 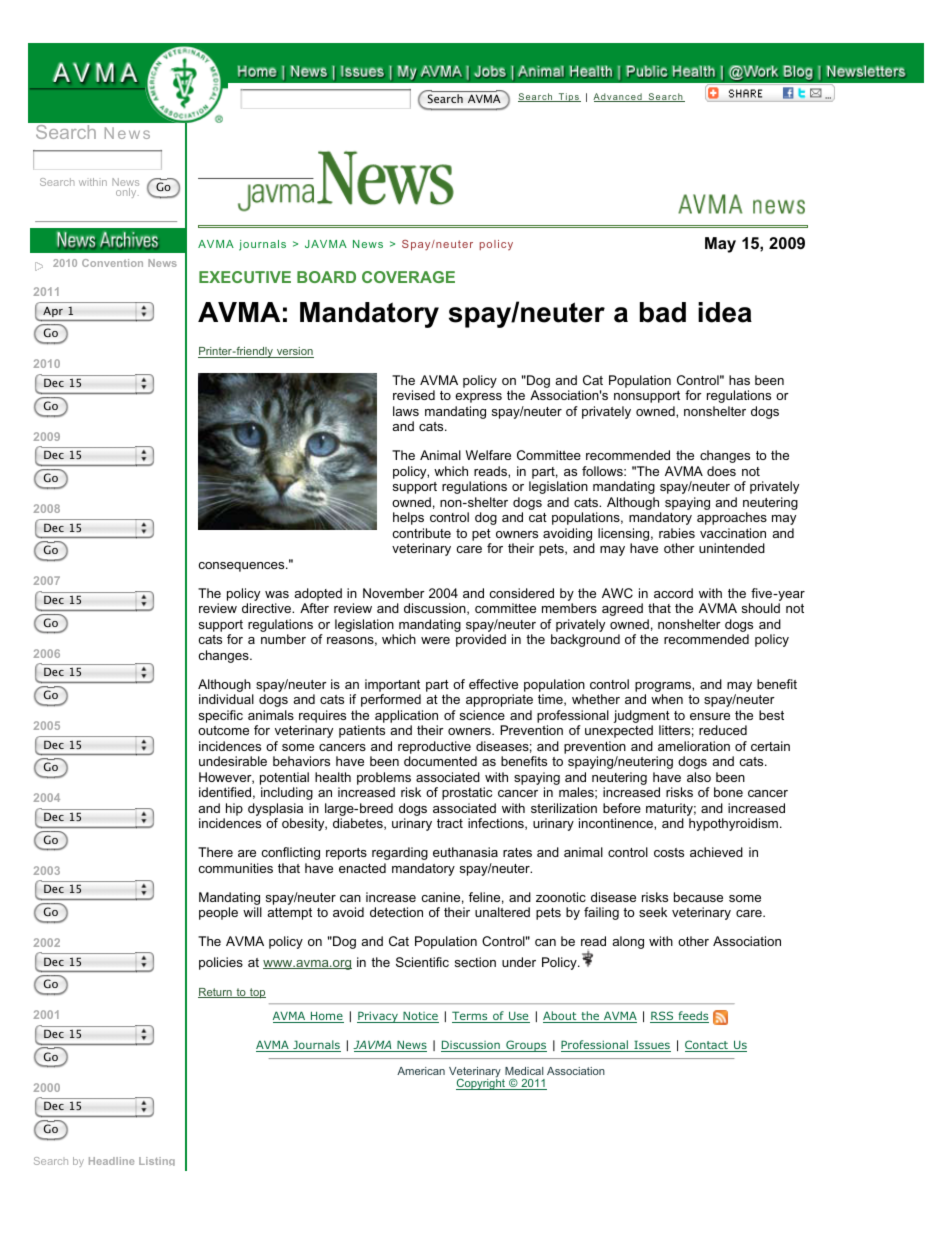 I want to click on consequences, so click(x=242, y=567).
